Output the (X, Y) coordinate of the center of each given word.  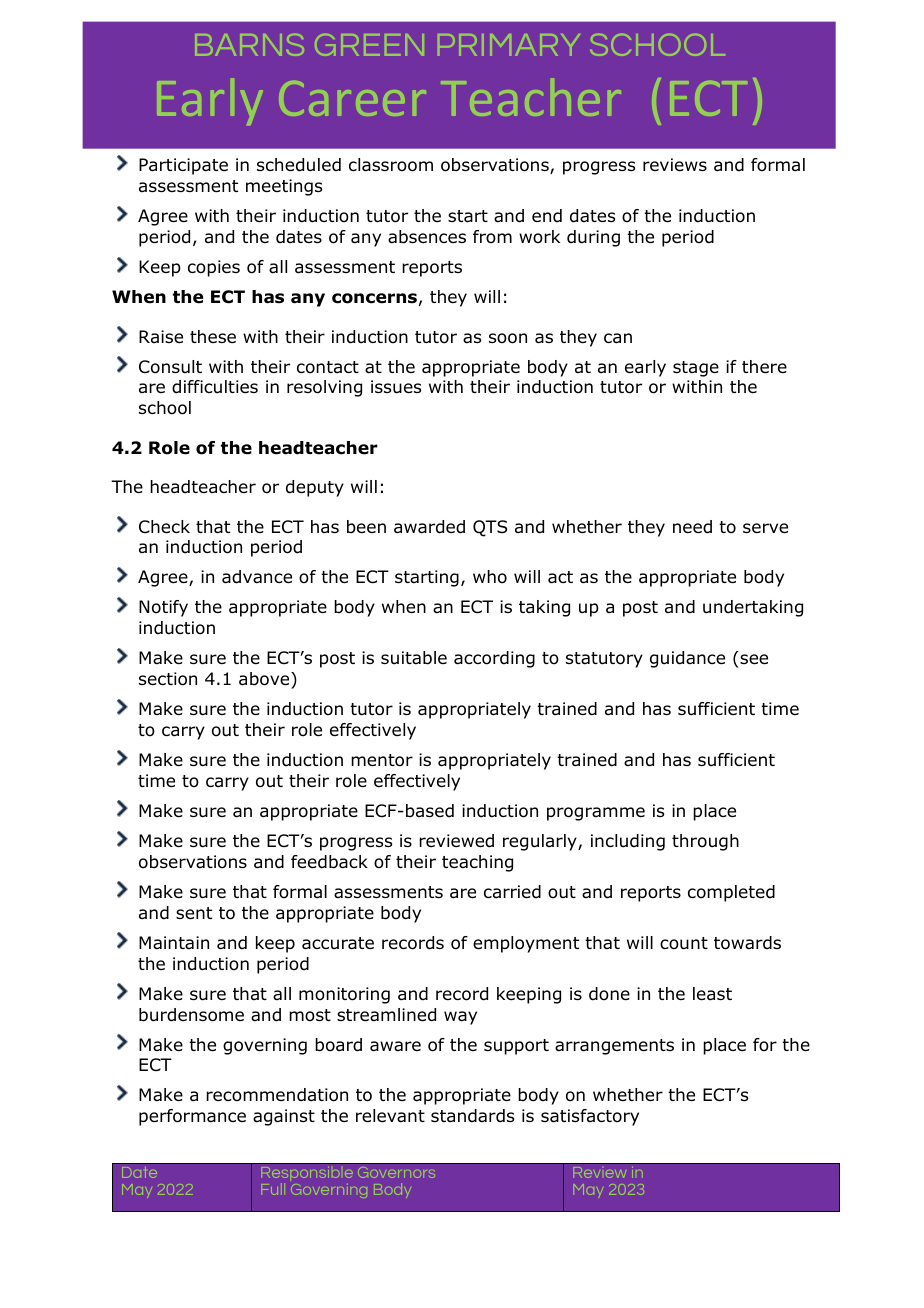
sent (194, 913)
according (494, 659)
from (492, 237)
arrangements (614, 1047)
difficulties (215, 387)
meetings (284, 187)
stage (696, 369)
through (705, 842)
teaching (477, 863)
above (265, 679)
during (593, 238)
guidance (687, 659)
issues (396, 387)
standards (472, 1116)
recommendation (277, 1095)
